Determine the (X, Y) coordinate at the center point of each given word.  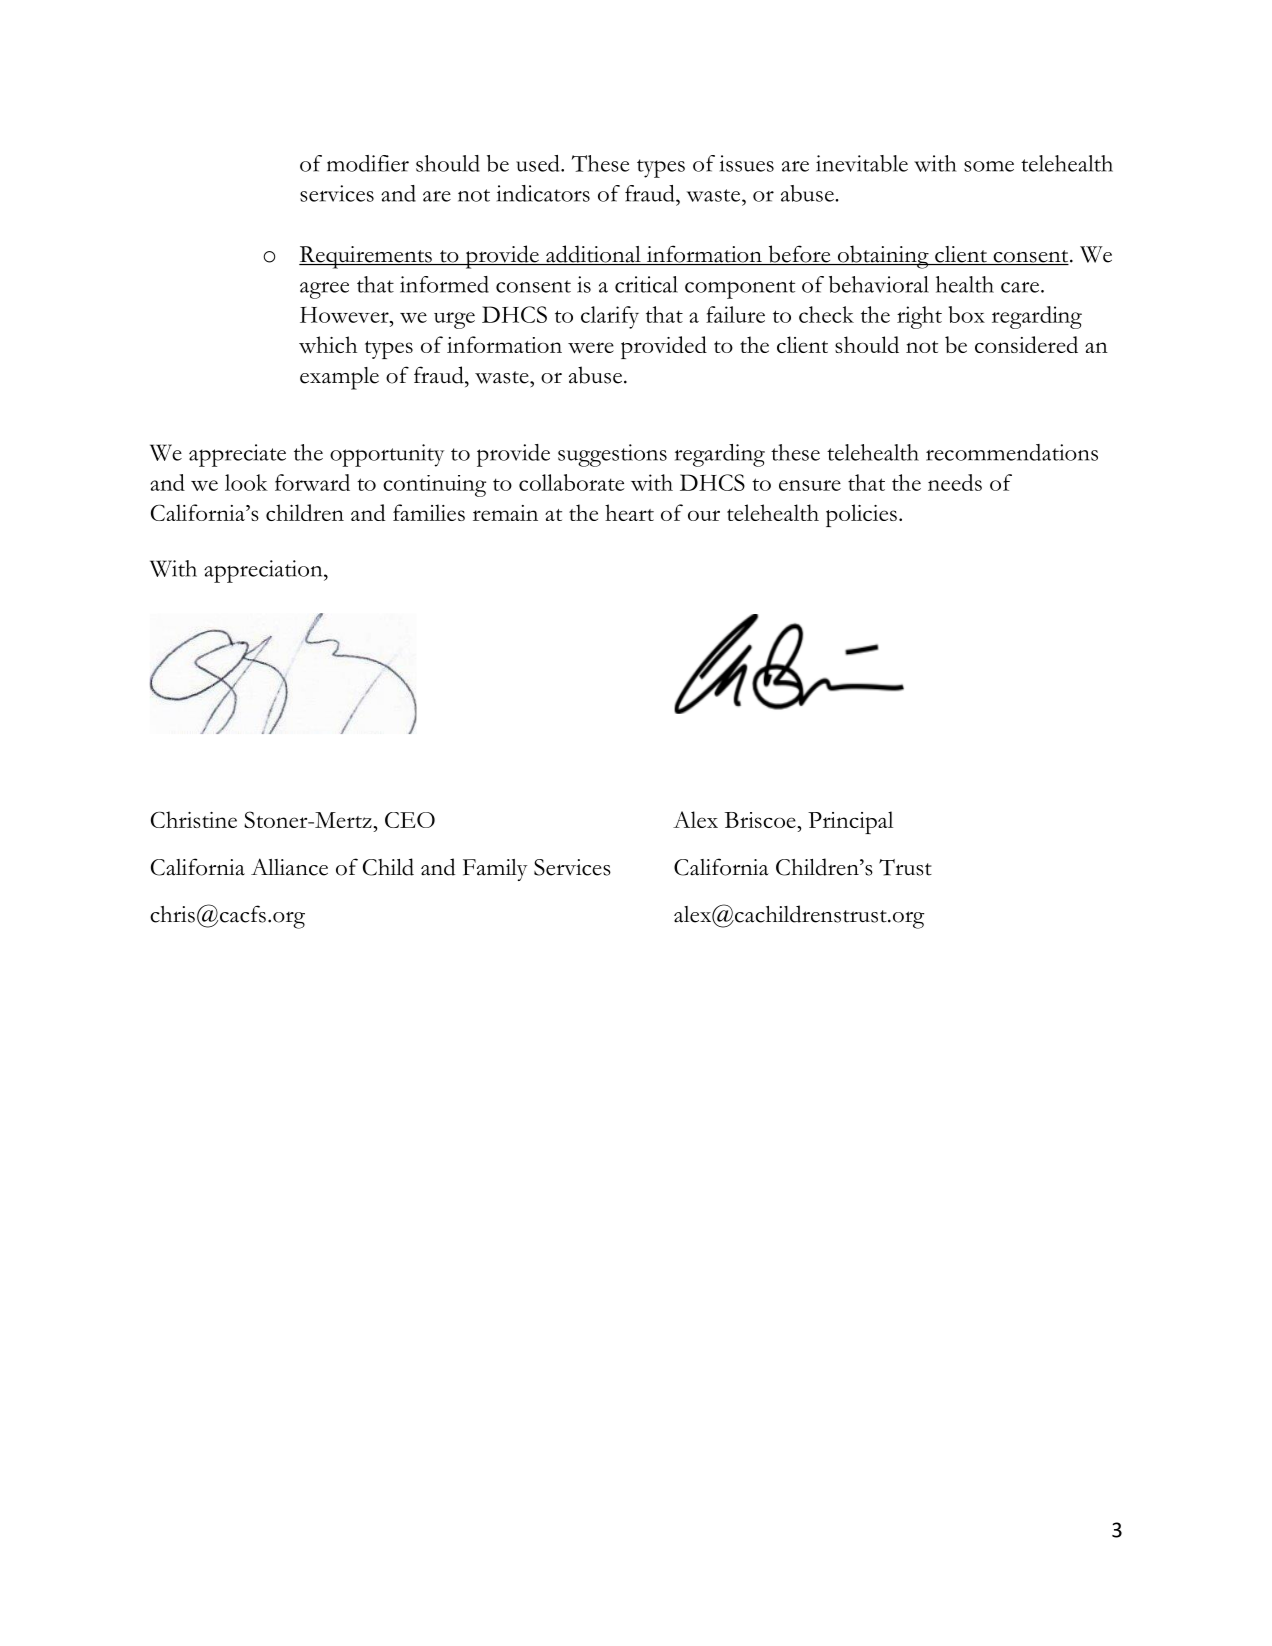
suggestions (612, 455)
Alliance (289, 867)
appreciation (264, 571)
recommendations (1012, 452)
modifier (368, 163)
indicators (543, 193)
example (339, 378)
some (989, 166)
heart (629, 512)
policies (861, 515)
